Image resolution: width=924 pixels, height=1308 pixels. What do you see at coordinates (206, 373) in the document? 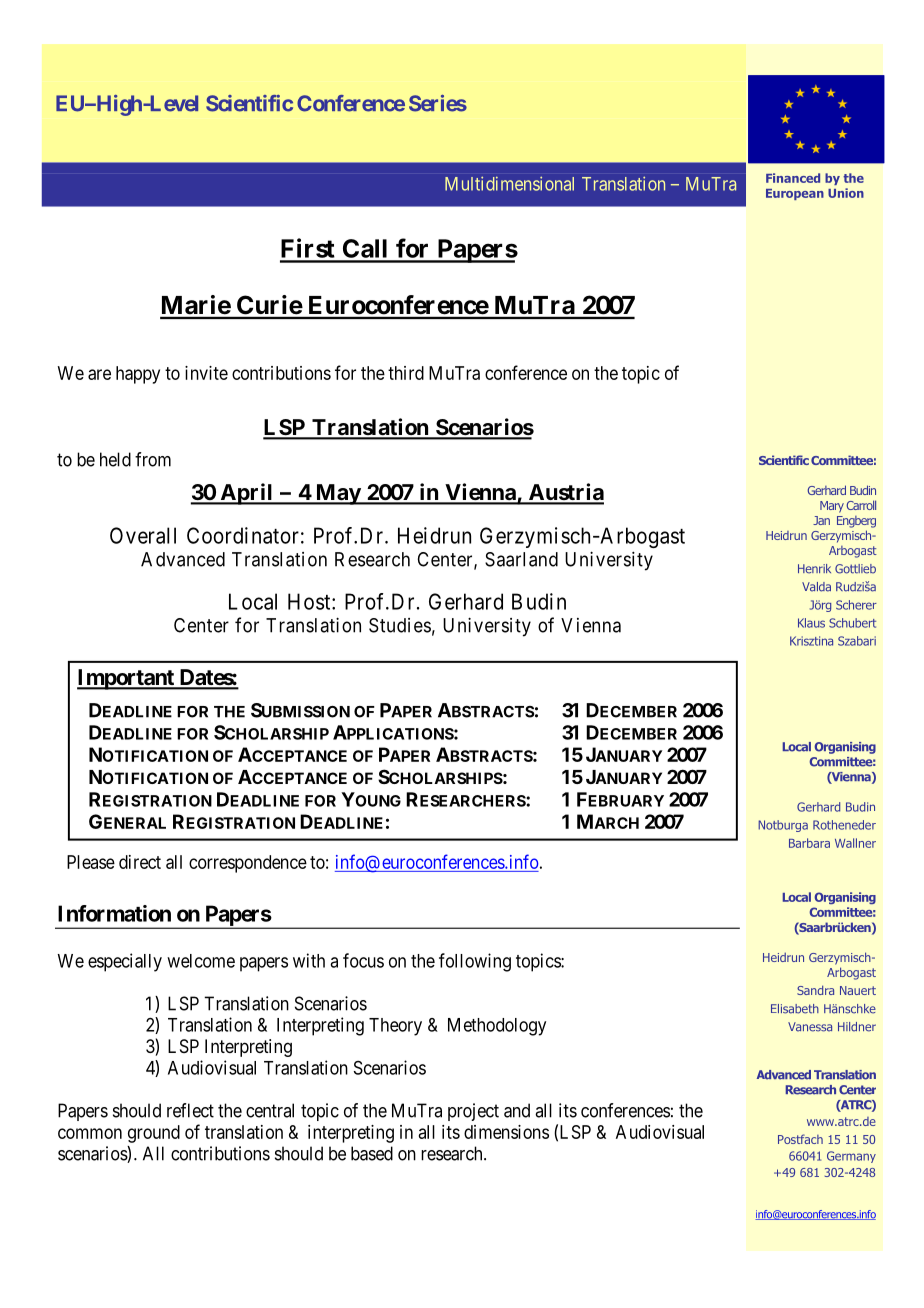
I see `invite` at bounding box center [206, 373].
